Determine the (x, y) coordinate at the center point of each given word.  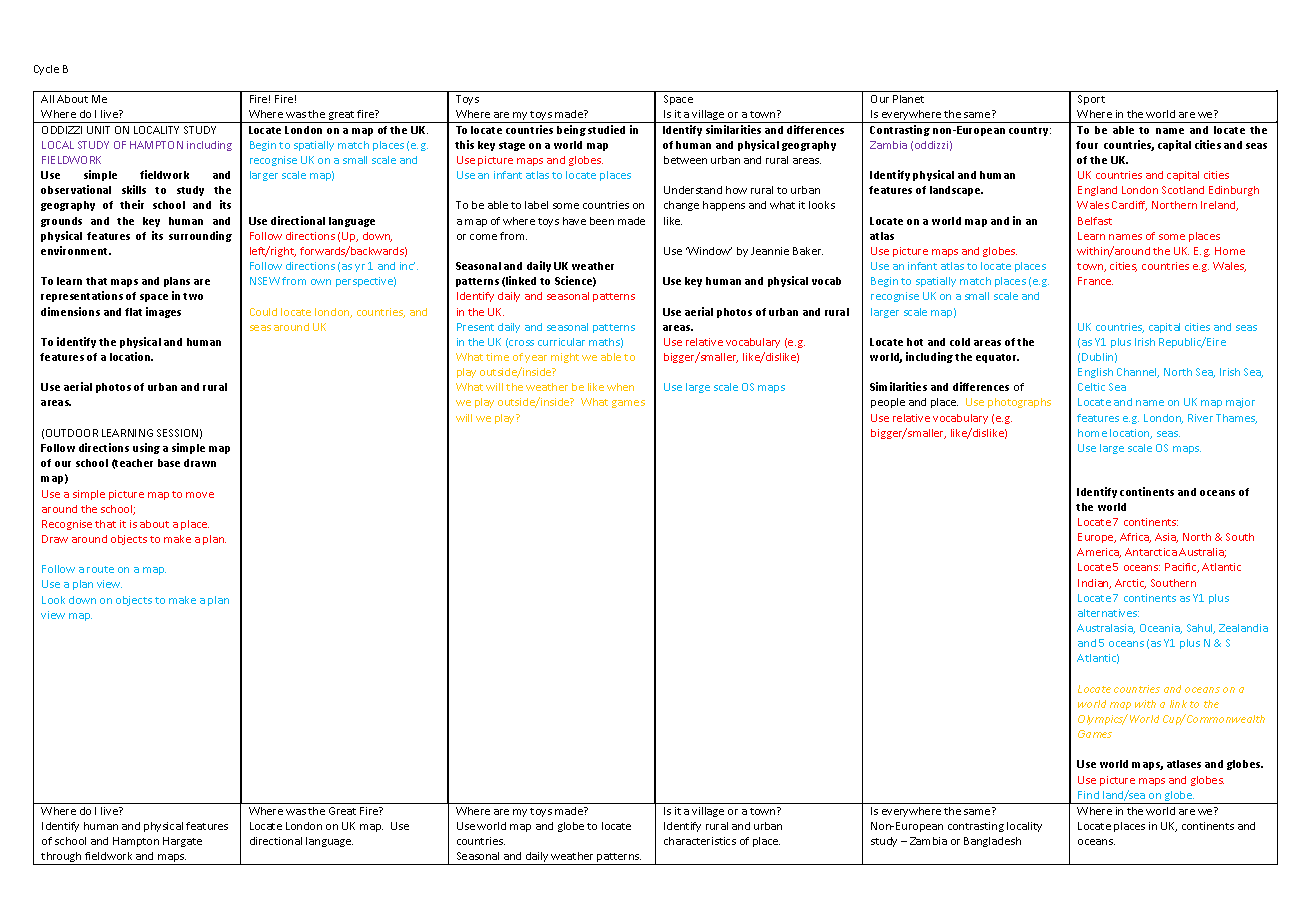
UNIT (98, 130)
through (62, 858)
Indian (1094, 584)
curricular (561, 342)
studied (606, 129)
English (1095, 373)
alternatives (1108, 613)
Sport (1091, 100)
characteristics (700, 841)
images (163, 312)
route (100, 569)
